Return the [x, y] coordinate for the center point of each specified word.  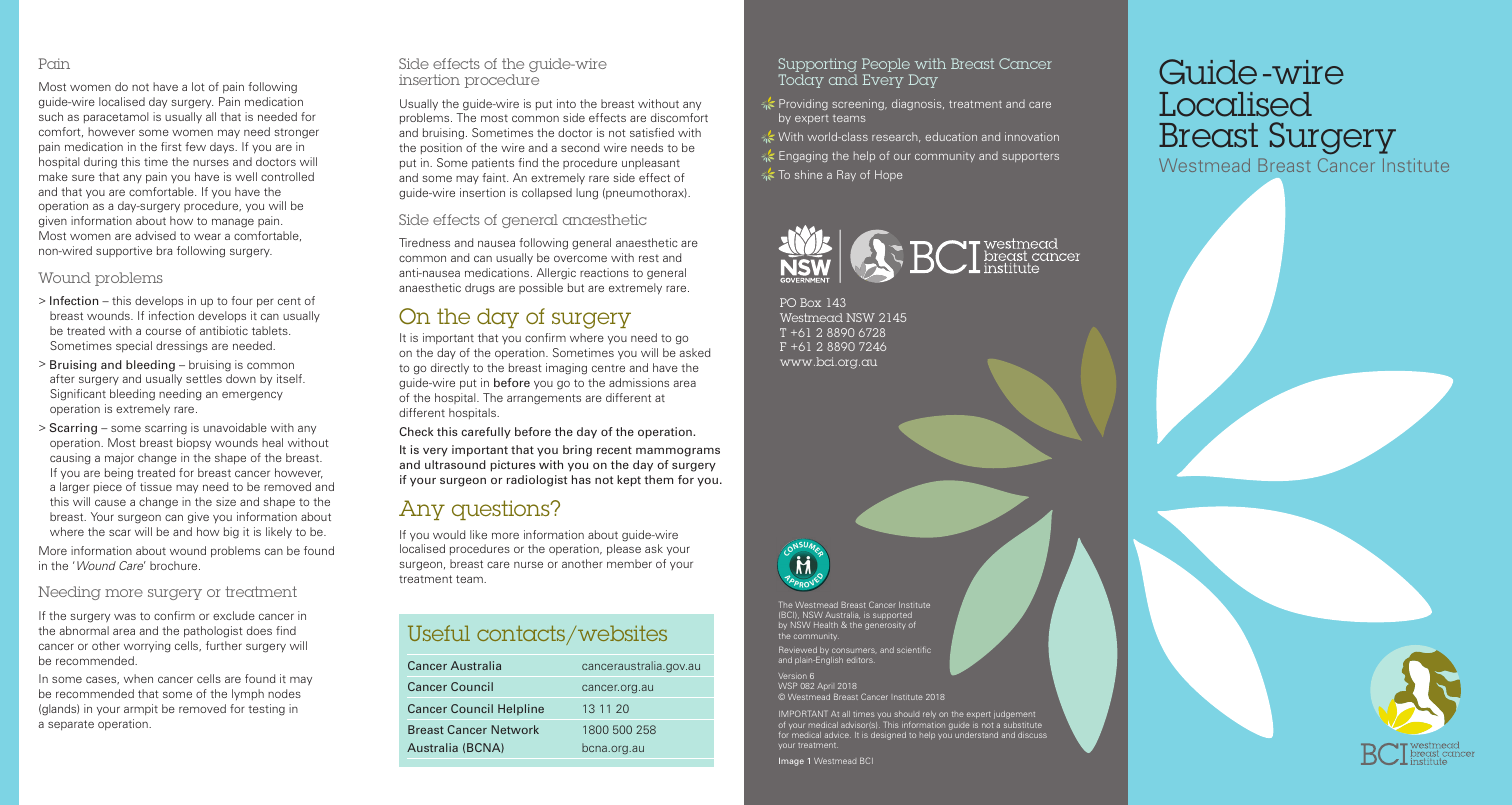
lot [198, 86]
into [566, 103]
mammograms [678, 452]
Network [515, 729]
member [629, 563]
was [125, 616]
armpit [141, 709]
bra [164, 250]
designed [888, 736]
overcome [580, 258]
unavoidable [235, 427]
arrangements [544, 399]
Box [810, 302]
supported [892, 616]
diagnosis [918, 104]
